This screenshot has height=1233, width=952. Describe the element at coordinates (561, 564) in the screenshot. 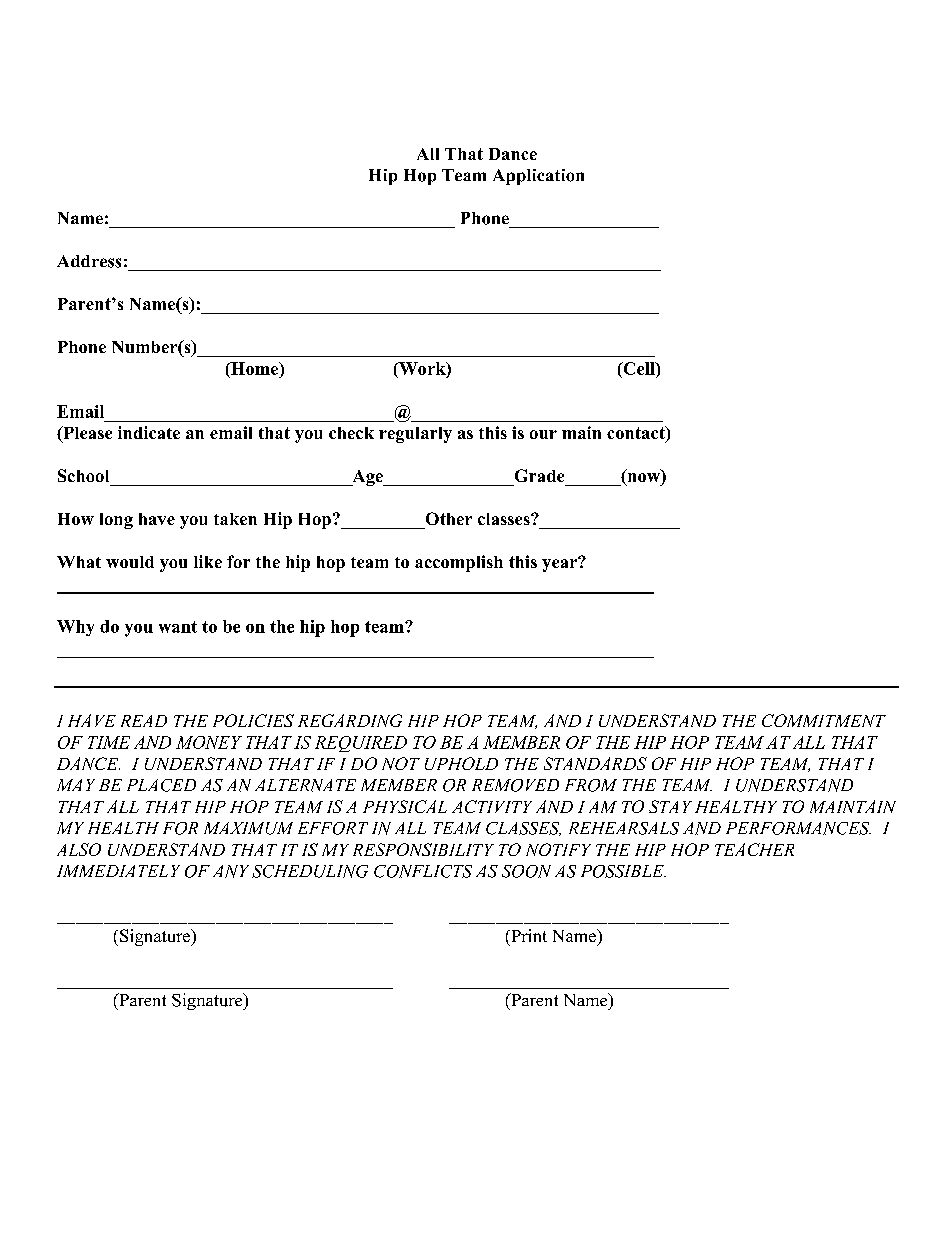

I see `year` at that location.
